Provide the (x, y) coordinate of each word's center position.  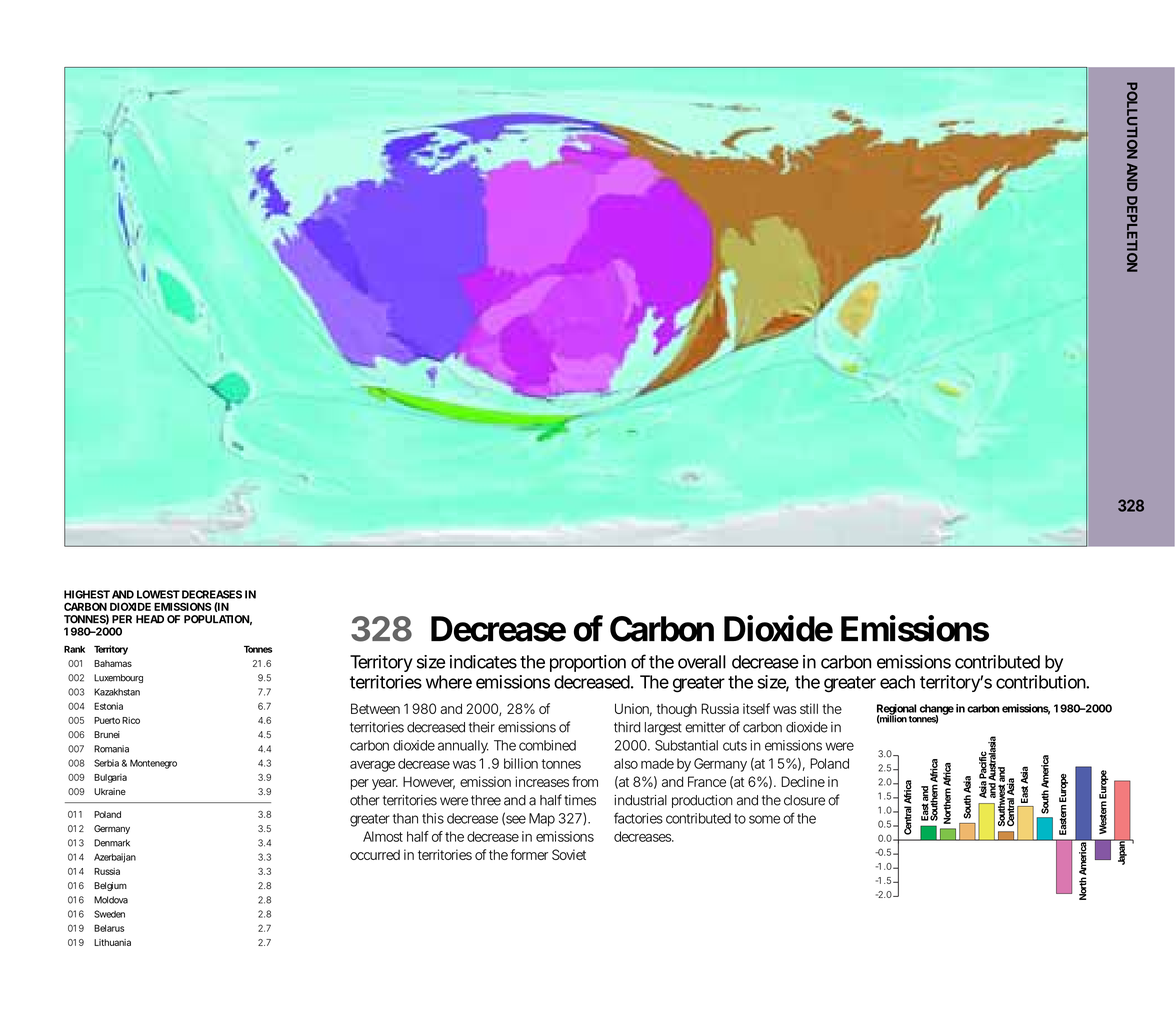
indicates (483, 662)
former (529, 854)
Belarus (109, 928)
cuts (735, 746)
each (897, 682)
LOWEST (158, 594)
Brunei (107, 734)
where (449, 682)
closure (804, 800)
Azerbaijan (115, 858)
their (482, 727)
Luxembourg (118, 678)
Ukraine (110, 791)
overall (702, 662)
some (764, 819)
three (486, 800)
